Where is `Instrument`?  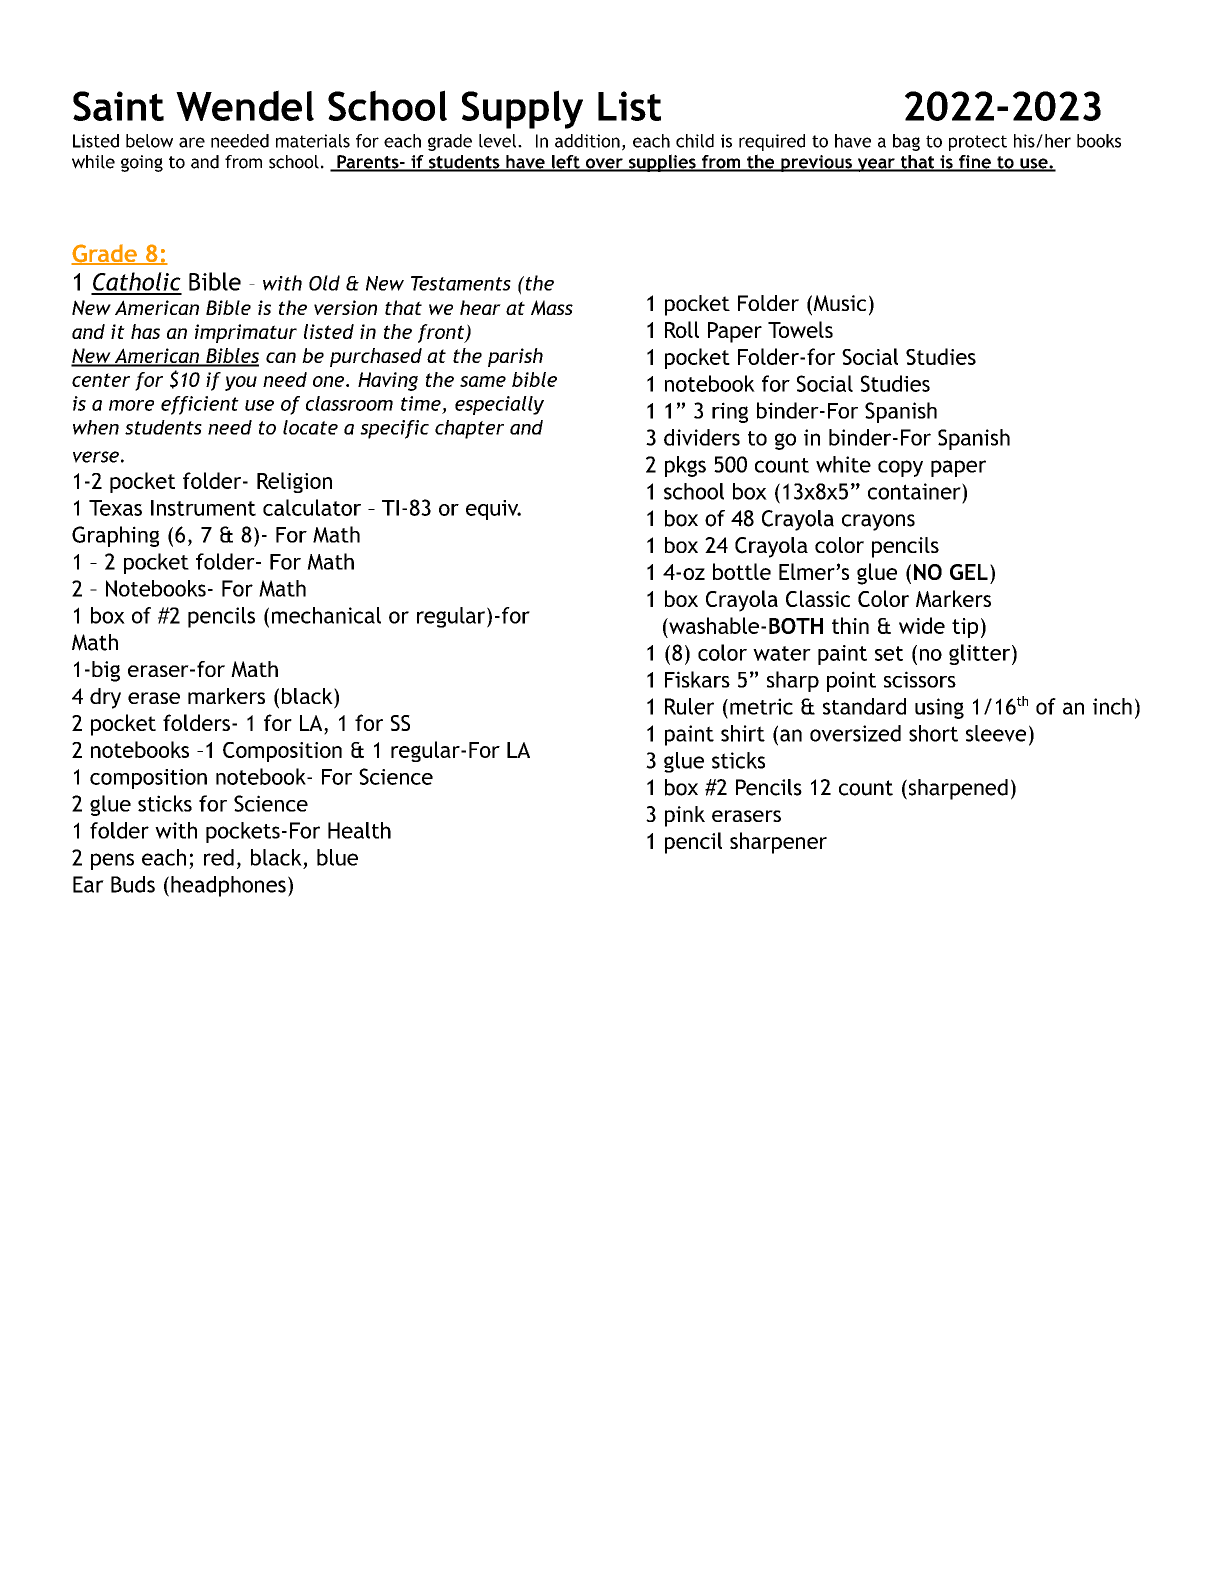 Instrument is located at coordinates (203, 508).
